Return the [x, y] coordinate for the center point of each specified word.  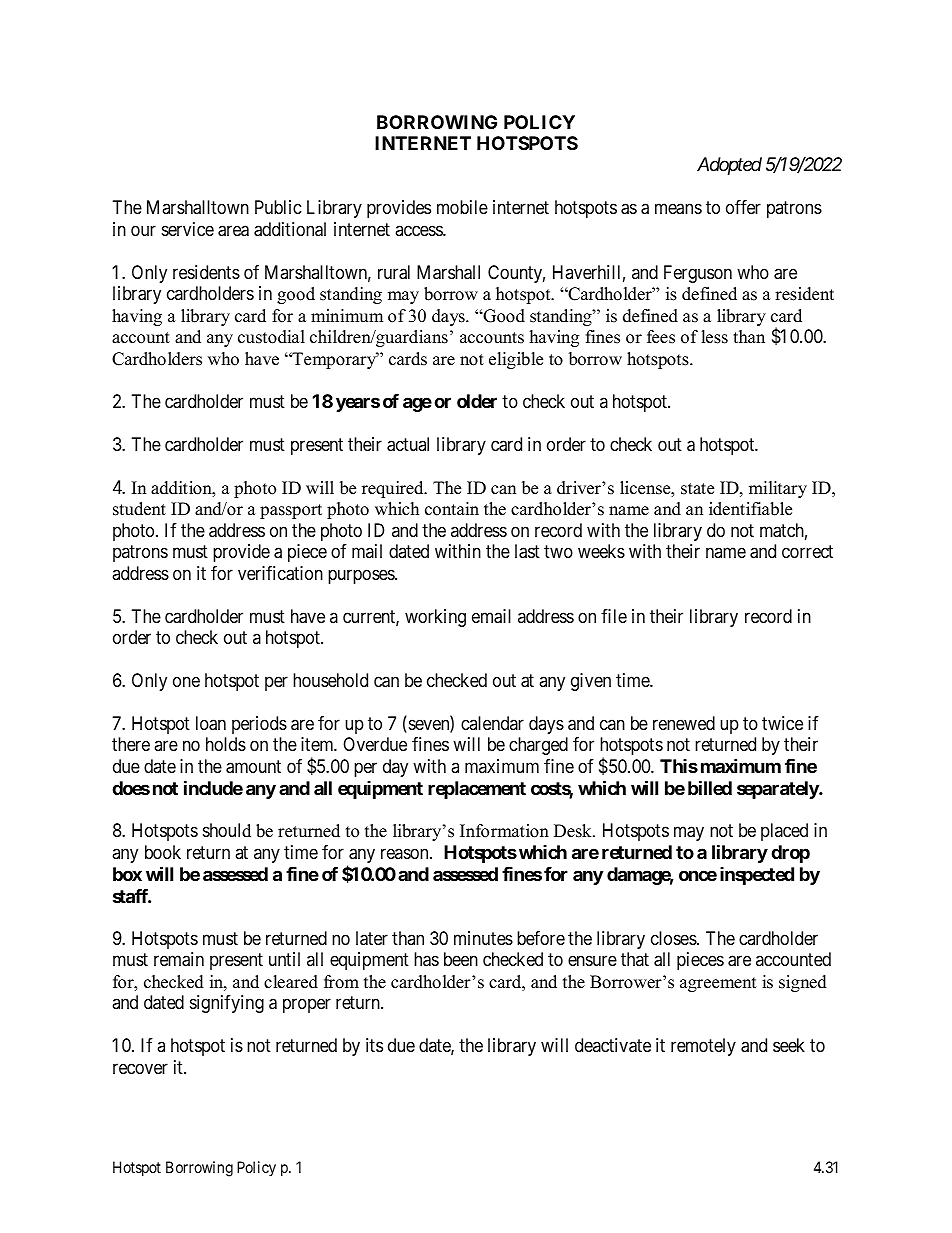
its [374, 1045]
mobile [462, 207]
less [714, 337]
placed [784, 832]
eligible [516, 360]
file [614, 616]
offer [743, 207]
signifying [227, 1004]
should [227, 830]
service [188, 229]
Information [504, 831]
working [435, 618]
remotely [703, 1047]
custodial [271, 337]
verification [280, 573]
